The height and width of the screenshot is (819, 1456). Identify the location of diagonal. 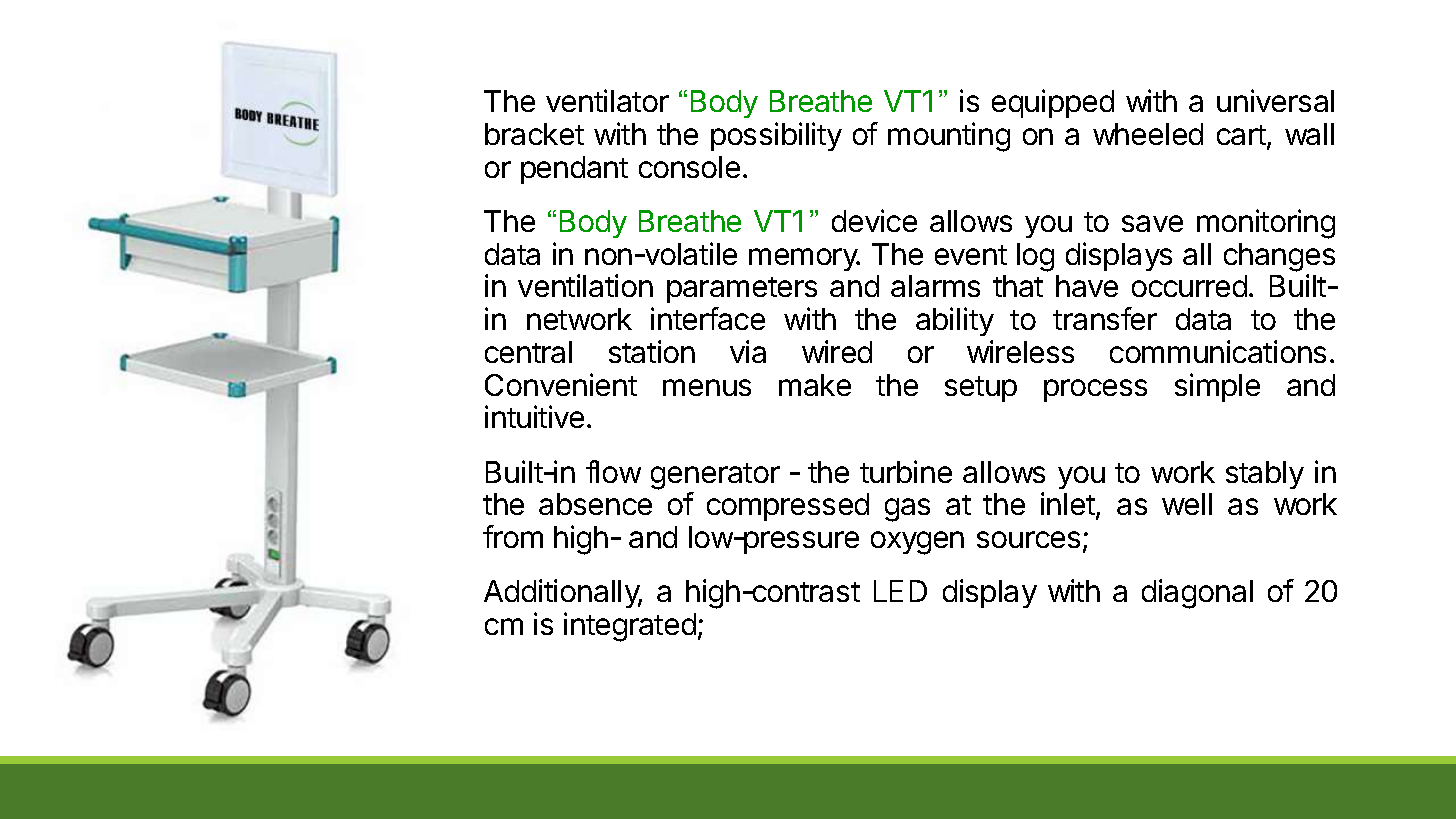
(1197, 594).
